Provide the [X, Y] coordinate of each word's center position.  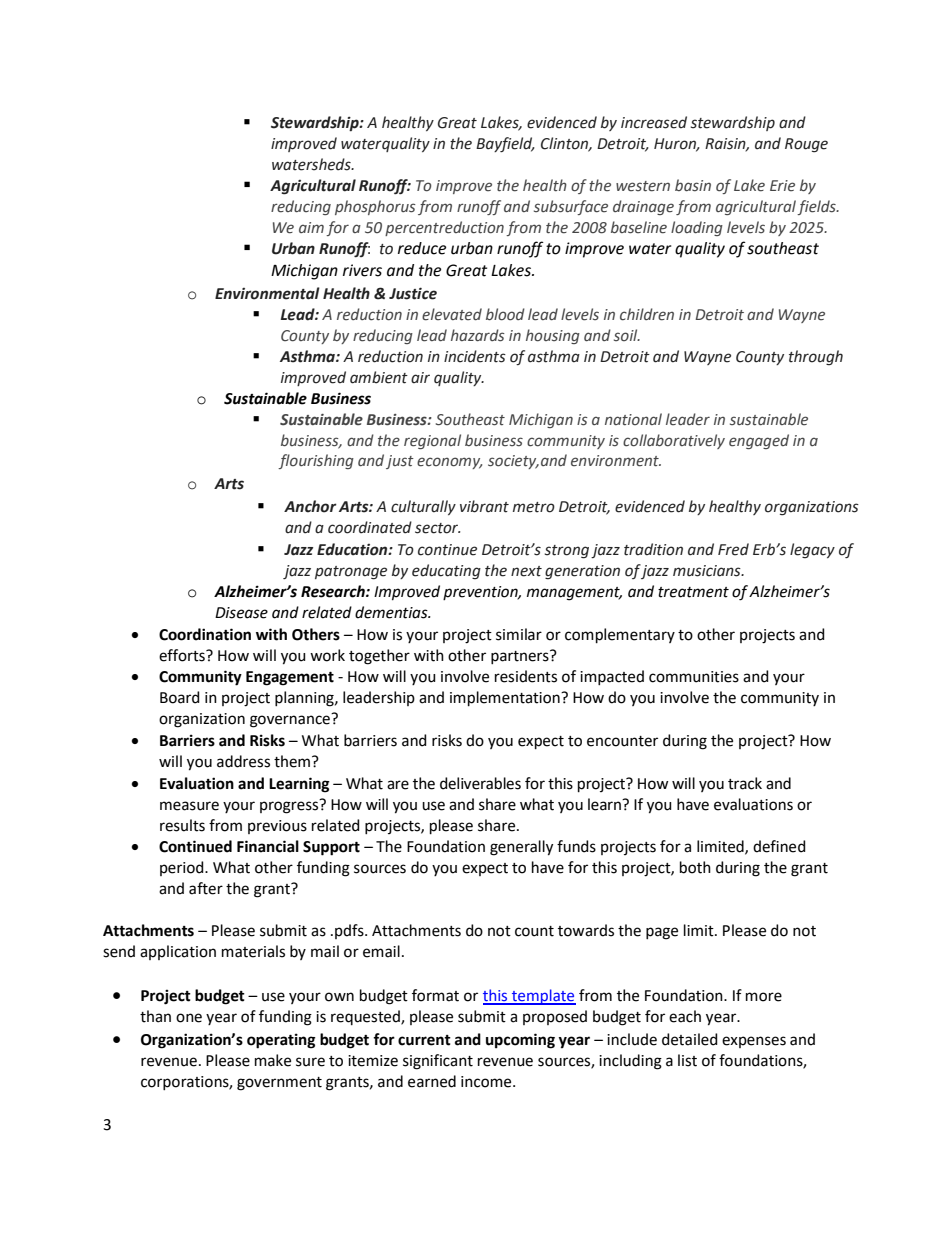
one [189, 1018]
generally [521, 848]
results [182, 825]
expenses [754, 1042]
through [816, 358]
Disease [241, 613]
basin [693, 185]
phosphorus [375, 207]
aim [311, 227]
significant [438, 1062]
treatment [693, 592]
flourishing [316, 461]
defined [779, 846]
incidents [475, 356]
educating [446, 572]
